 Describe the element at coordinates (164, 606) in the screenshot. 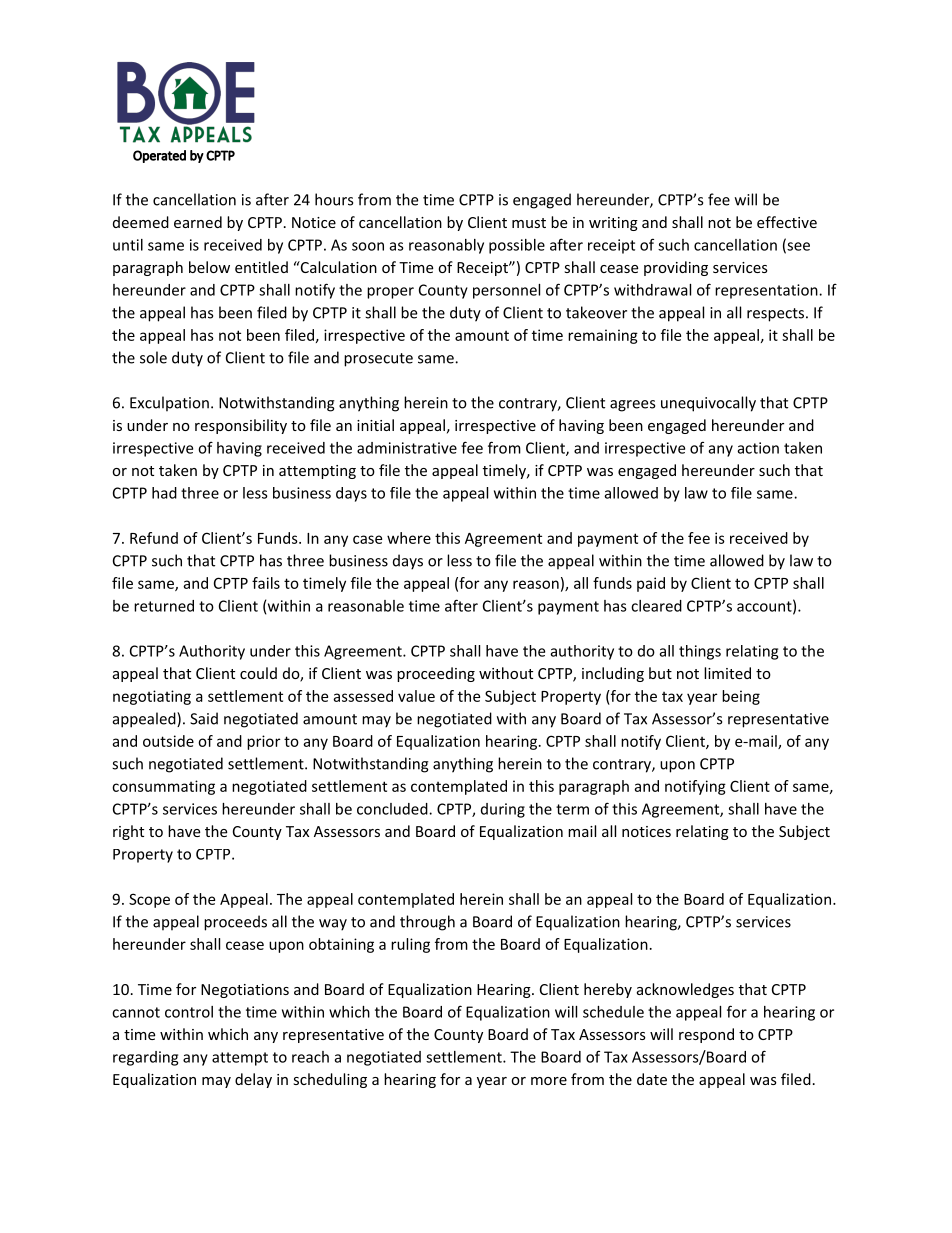

I see `returned` at that location.
